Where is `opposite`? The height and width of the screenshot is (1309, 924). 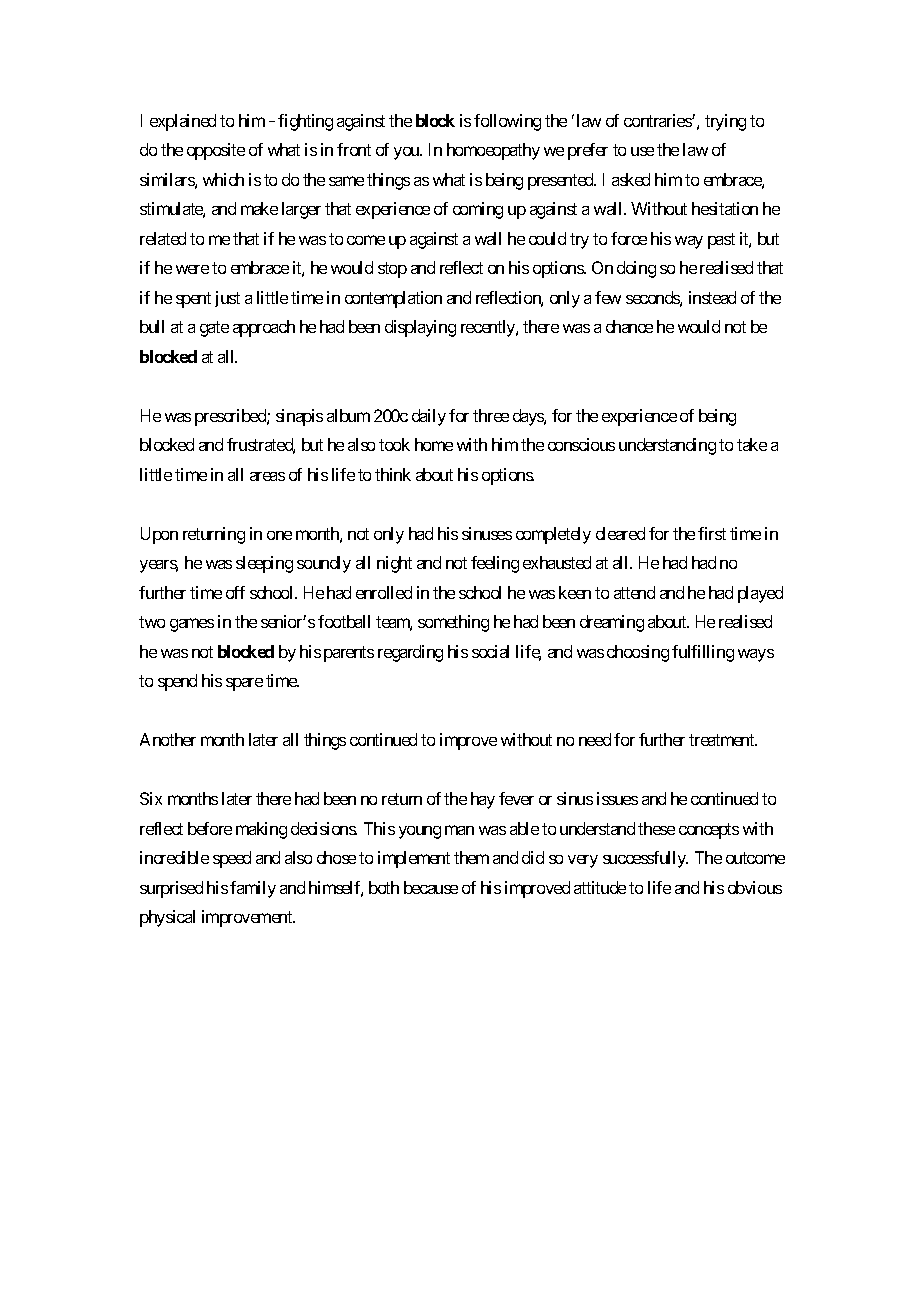
opposite is located at coordinates (216, 151).
